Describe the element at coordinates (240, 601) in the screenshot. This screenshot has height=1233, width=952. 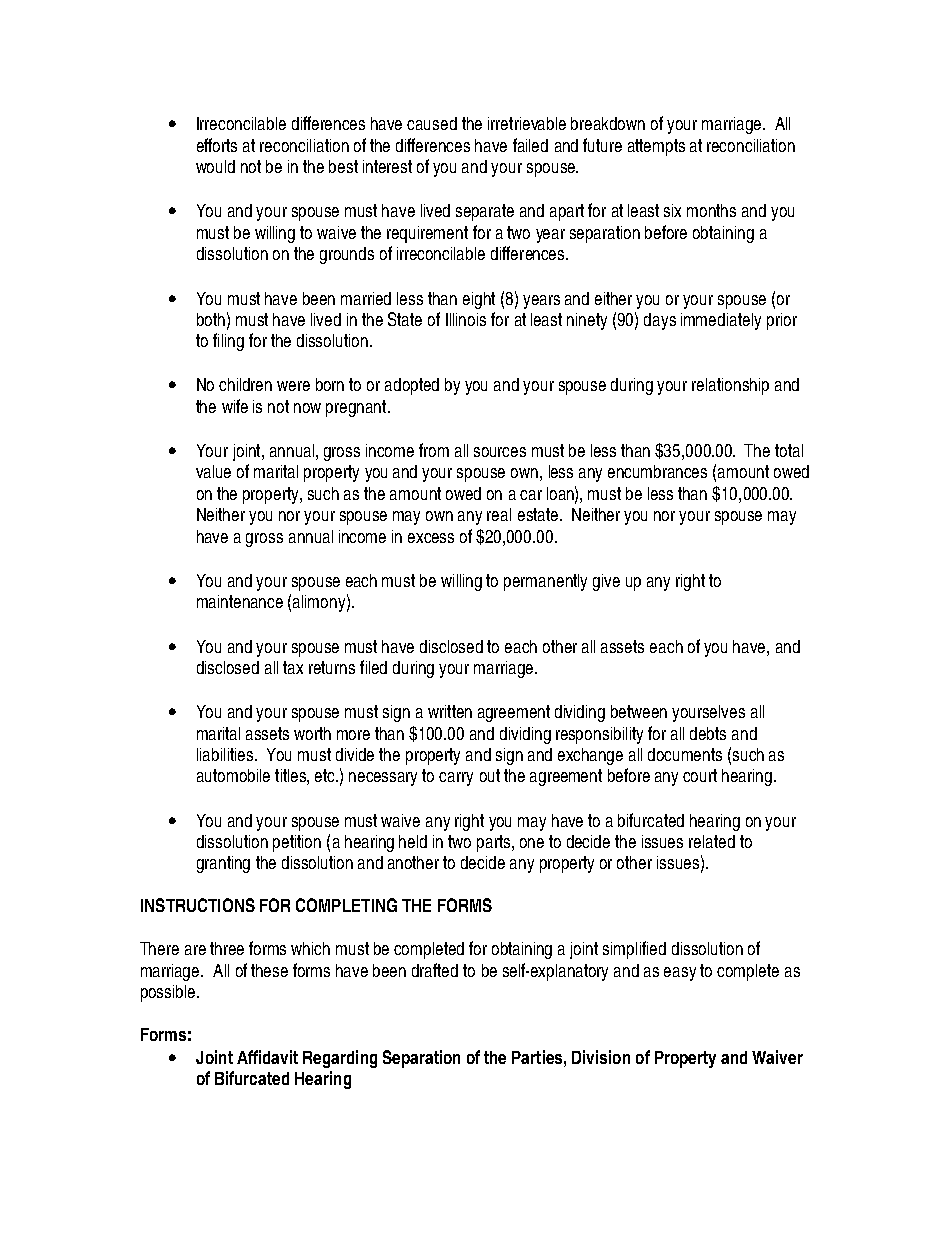
I see `maintenance` at that location.
